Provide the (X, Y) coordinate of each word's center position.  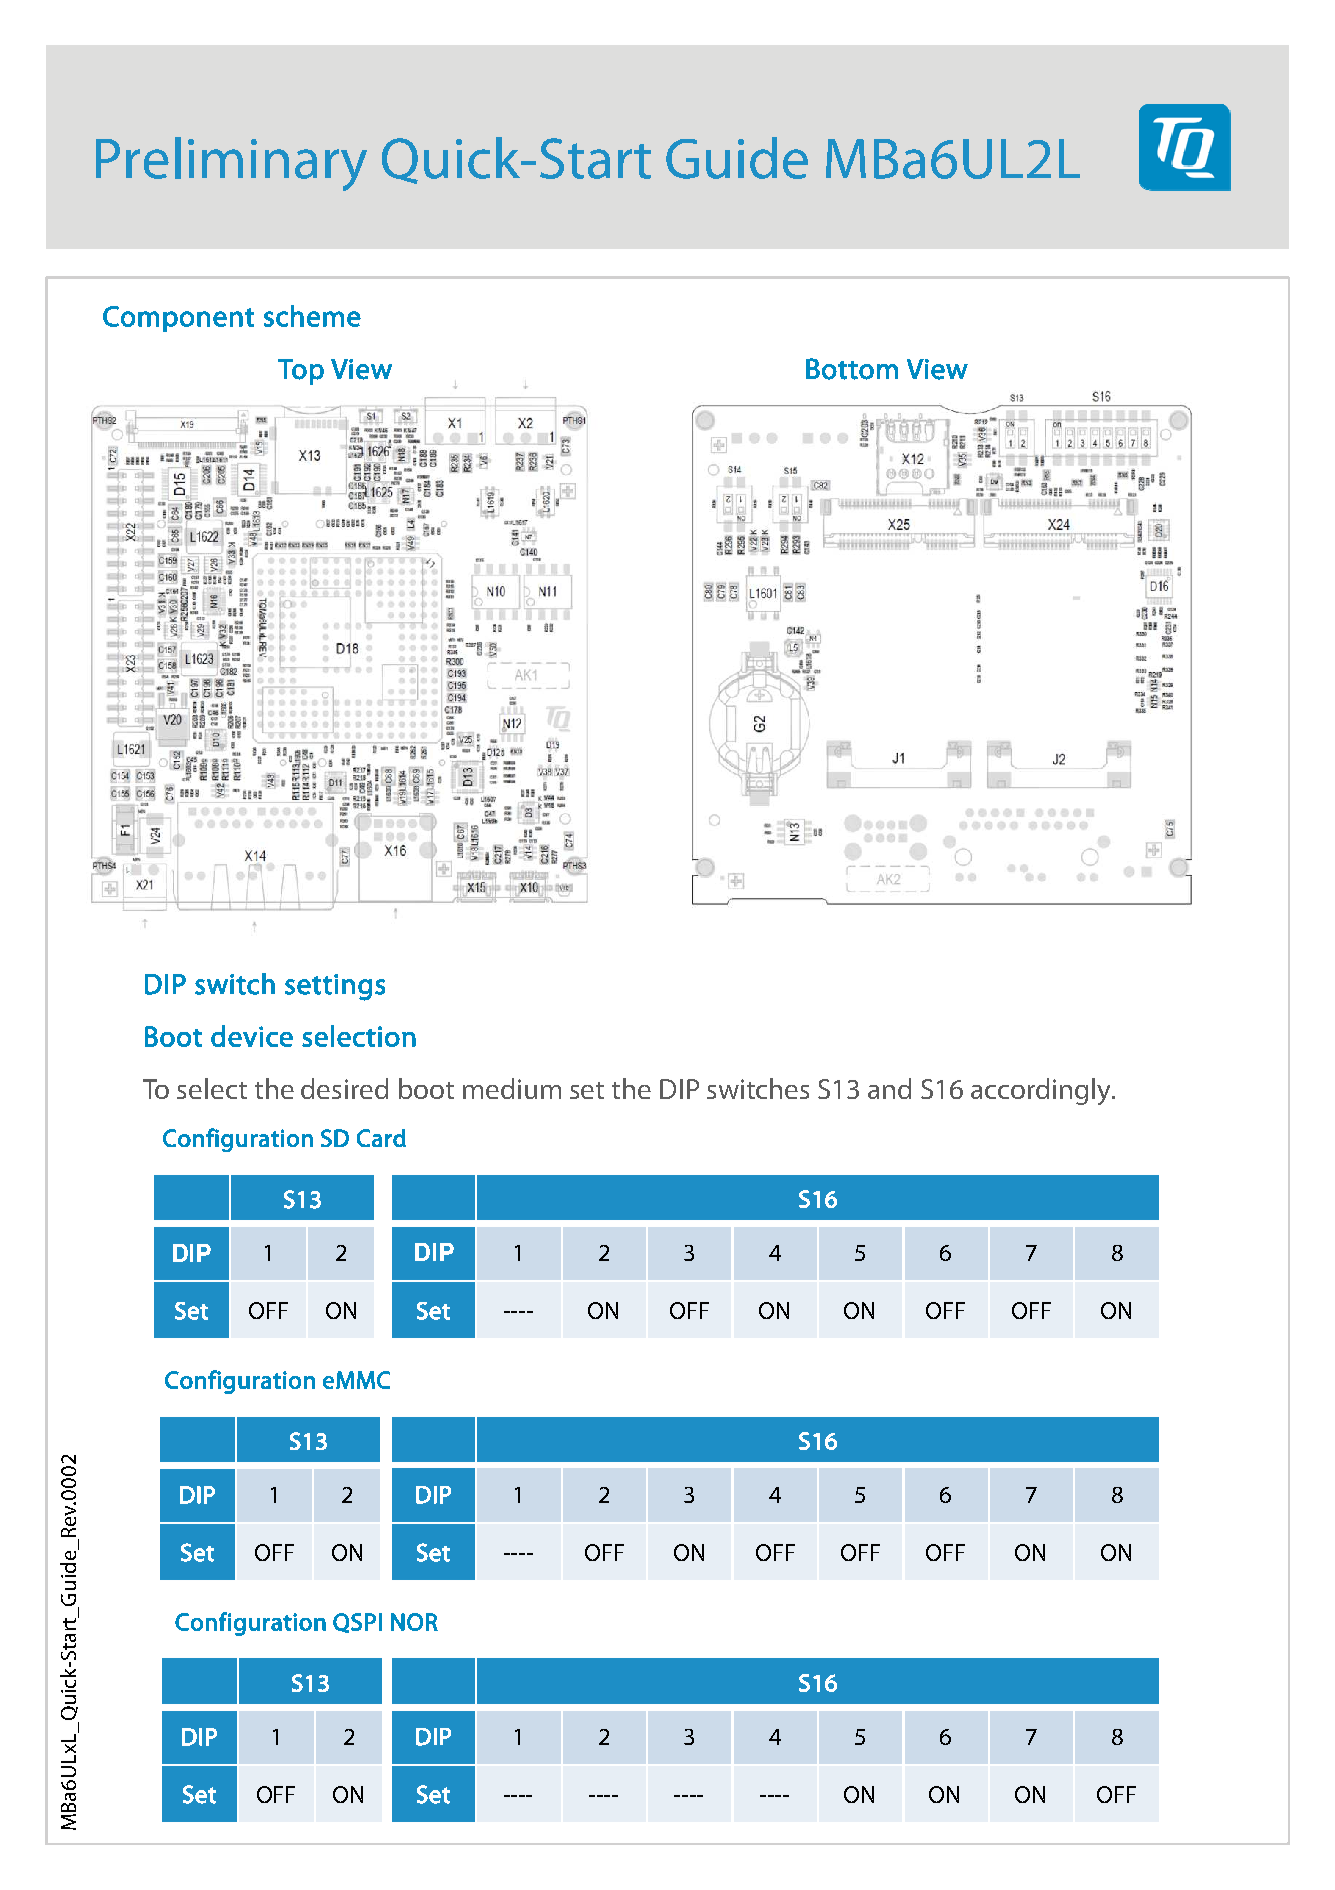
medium (512, 1088)
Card (381, 1138)
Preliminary (231, 164)
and (889, 1088)
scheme (312, 316)
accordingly (1042, 1091)
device (252, 1036)
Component (178, 319)
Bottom (852, 369)
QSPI (357, 1623)
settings (335, 987)
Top (301, 372)
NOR (414, 1622)
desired (344, 1088)
